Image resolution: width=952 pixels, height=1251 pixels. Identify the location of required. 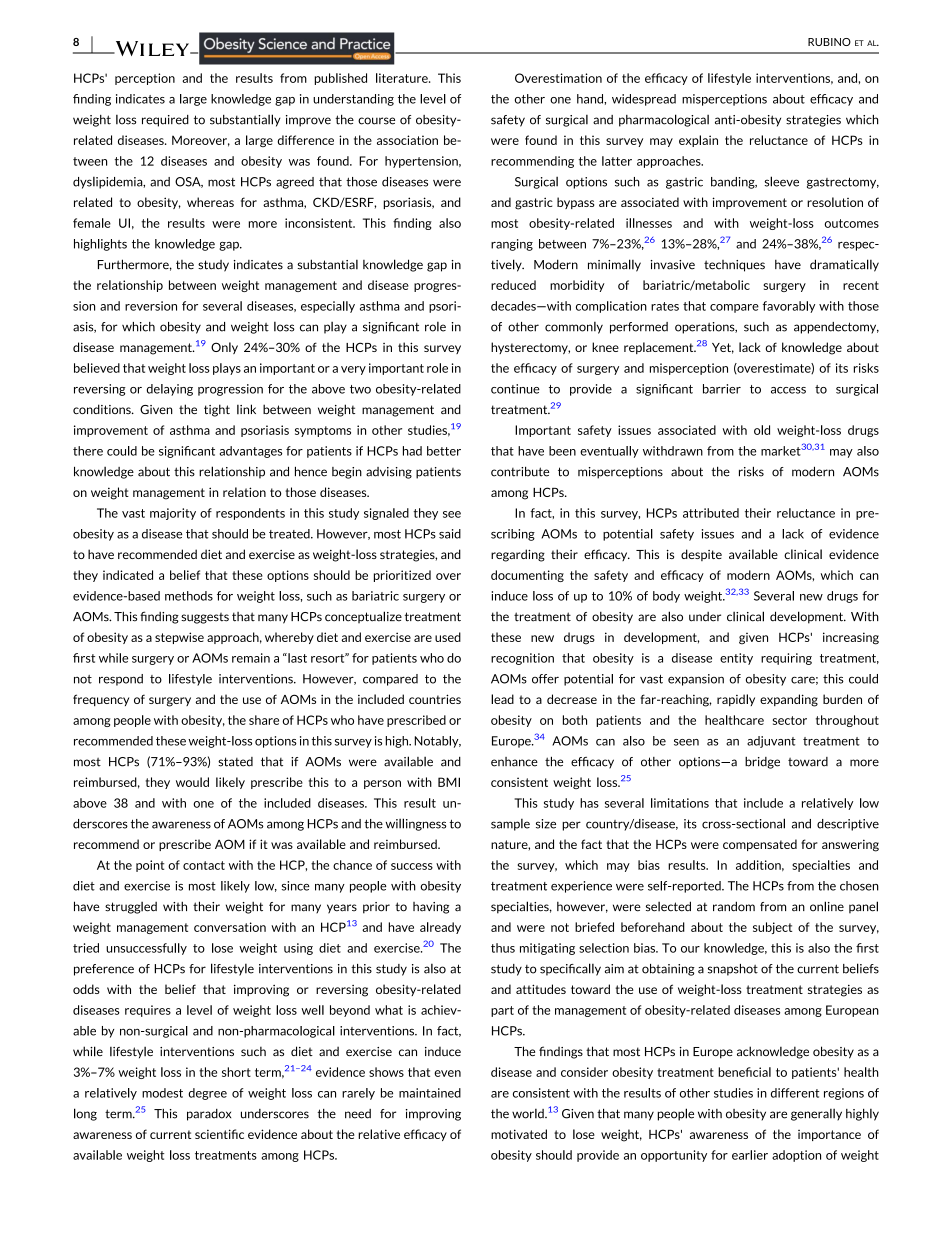
(165, 121).
